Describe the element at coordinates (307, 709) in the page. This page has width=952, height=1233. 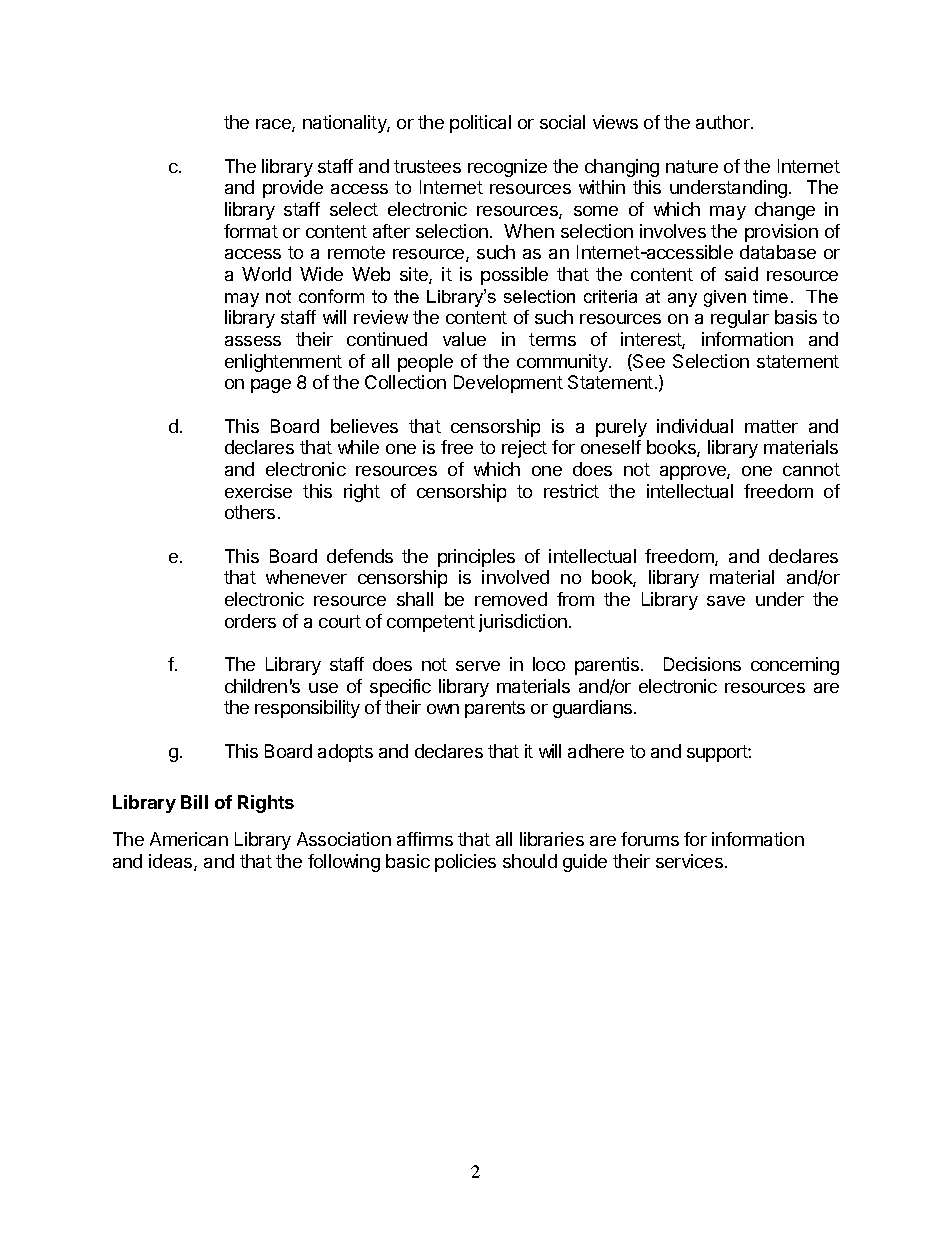
I see `responsibility` at that location.
